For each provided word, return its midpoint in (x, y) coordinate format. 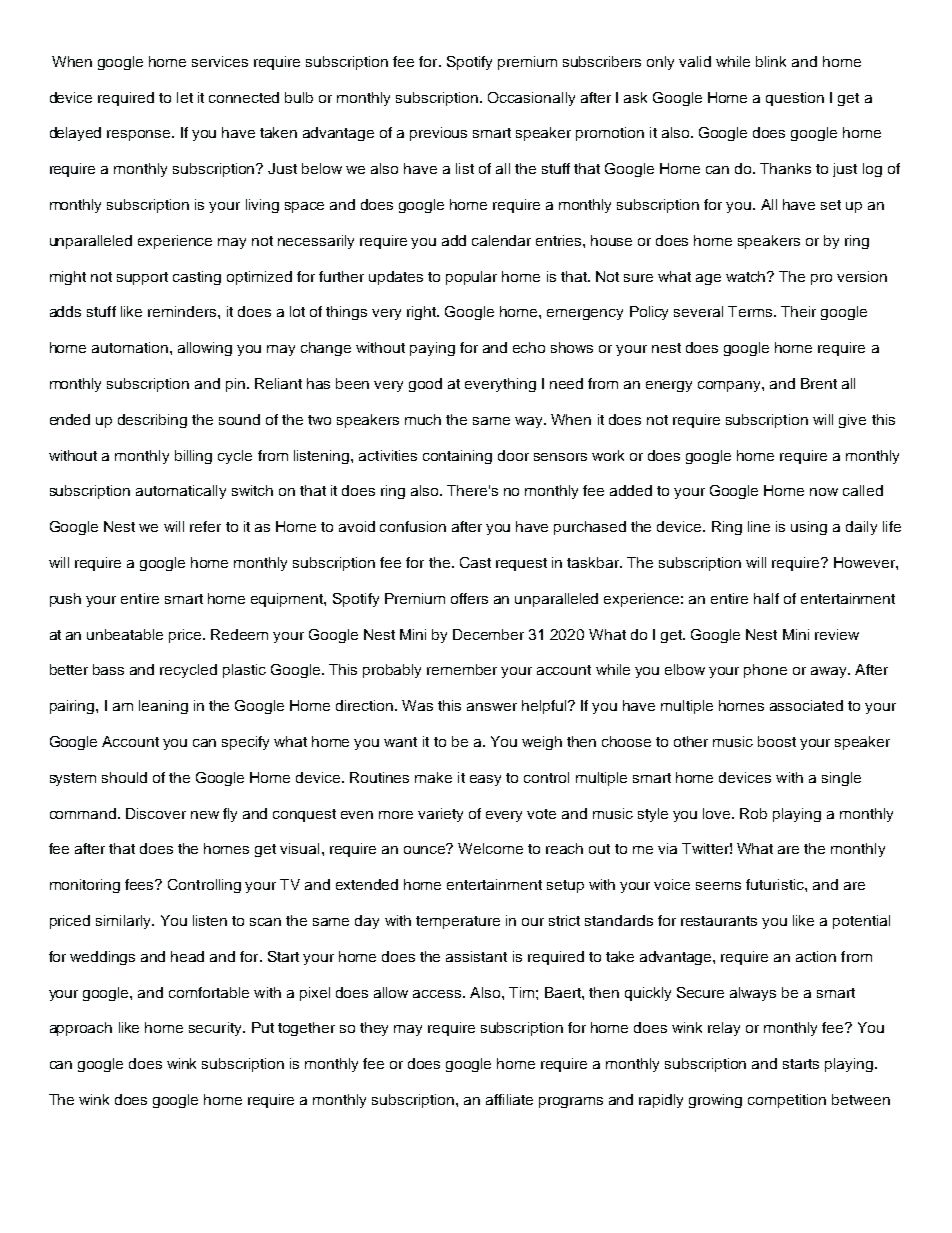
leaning (163, 707)
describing (152, 421)
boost (777, 741)
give (852, 421)
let (185, 97)
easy (485, 780)
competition (787, 1101)
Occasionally (531, 99)
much (423, 419)
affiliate (509, 1099)
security (216, 1029)
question (795, 99)
